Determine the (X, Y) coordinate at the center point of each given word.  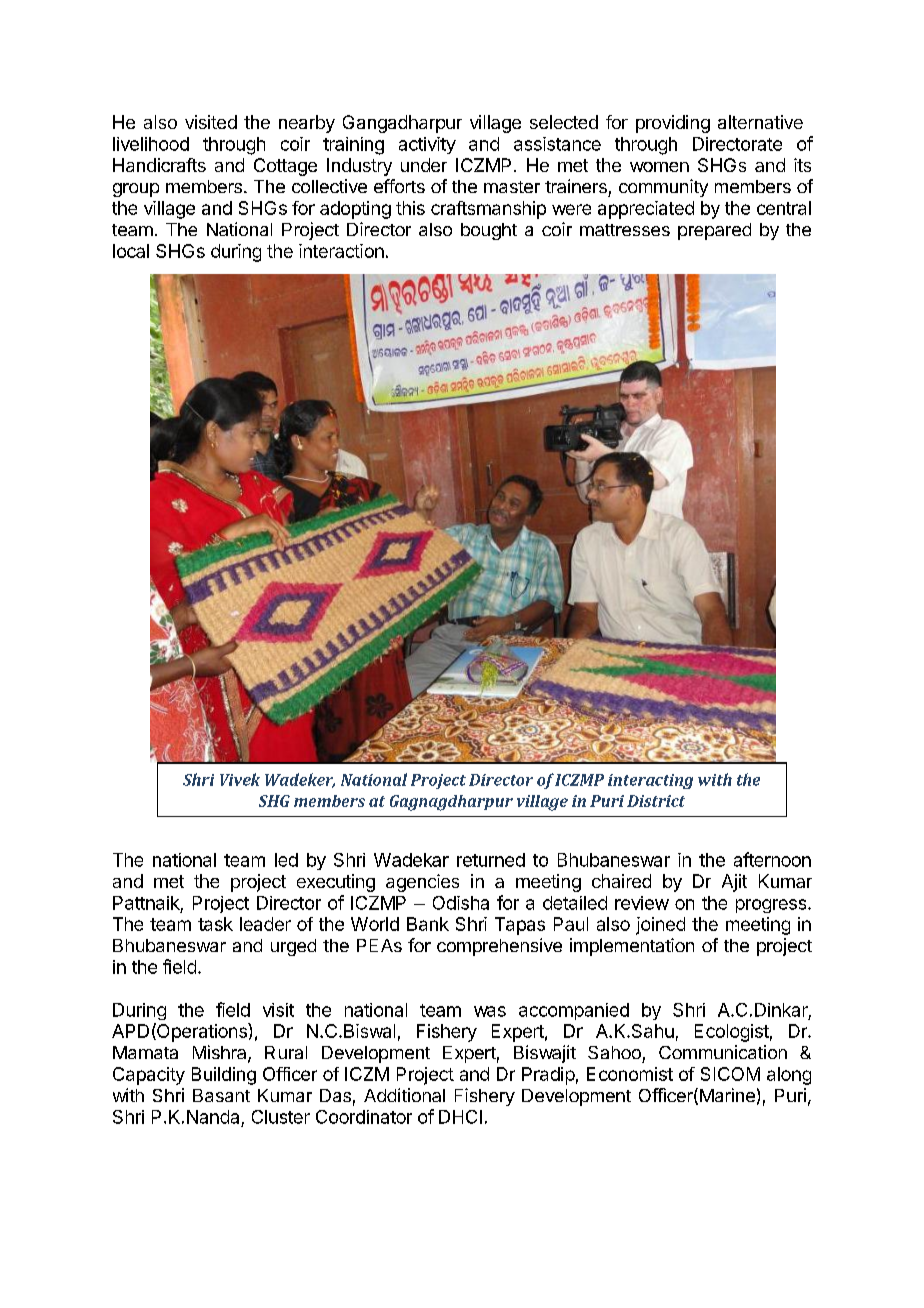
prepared (714, 231)
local (131, 251)
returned (491, 860)
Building (224, 1076)
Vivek (240, 779)
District (656, 801)
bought (489, 231)
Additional (404, 1095)
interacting (650, 781)
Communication (723, 1052)
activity (427, 145)
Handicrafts (159, 165)
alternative (760, 122)
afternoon (772, 859)
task (215, 924)
